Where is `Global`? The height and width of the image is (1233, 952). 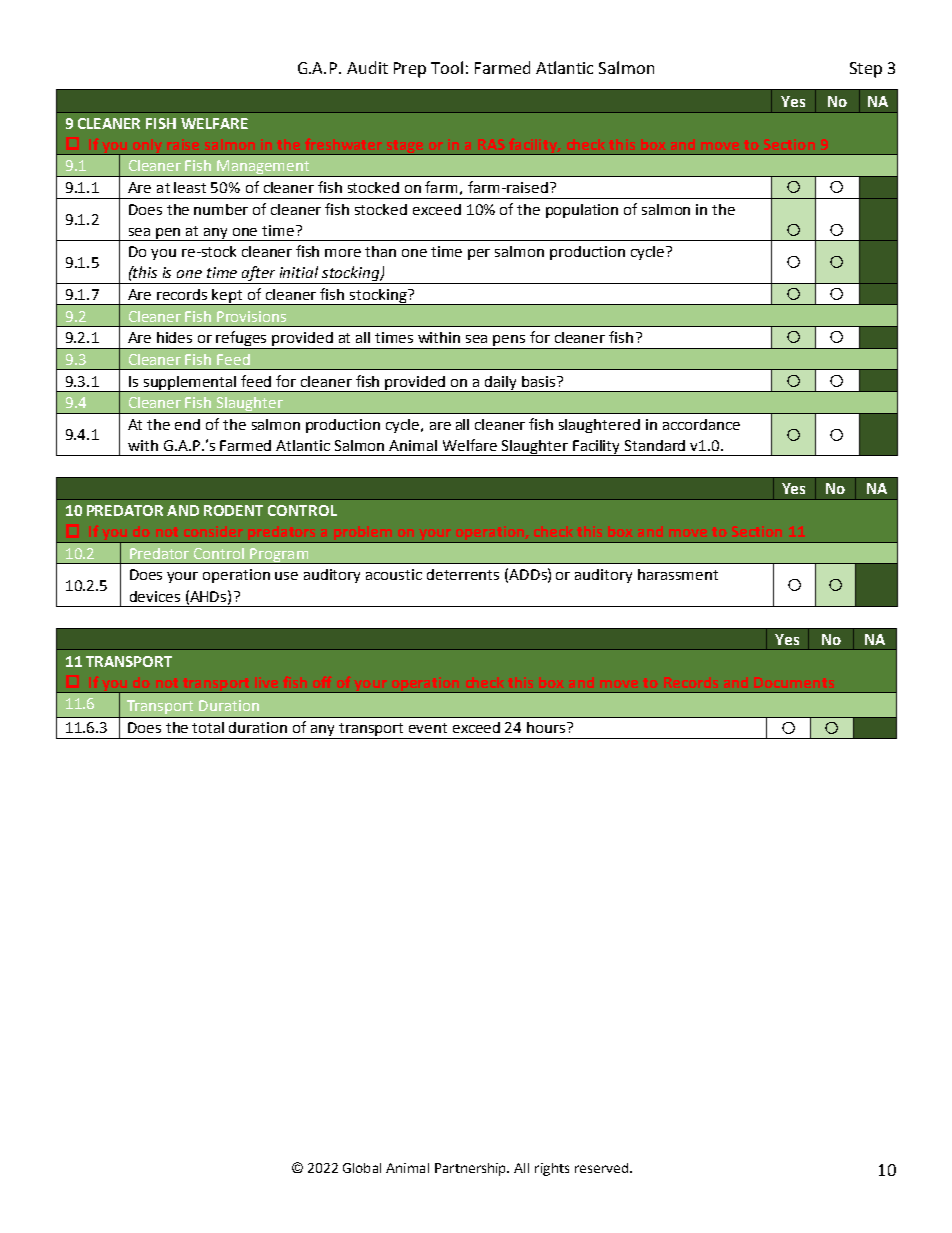
Global is located at coordinates (362, 1168).
